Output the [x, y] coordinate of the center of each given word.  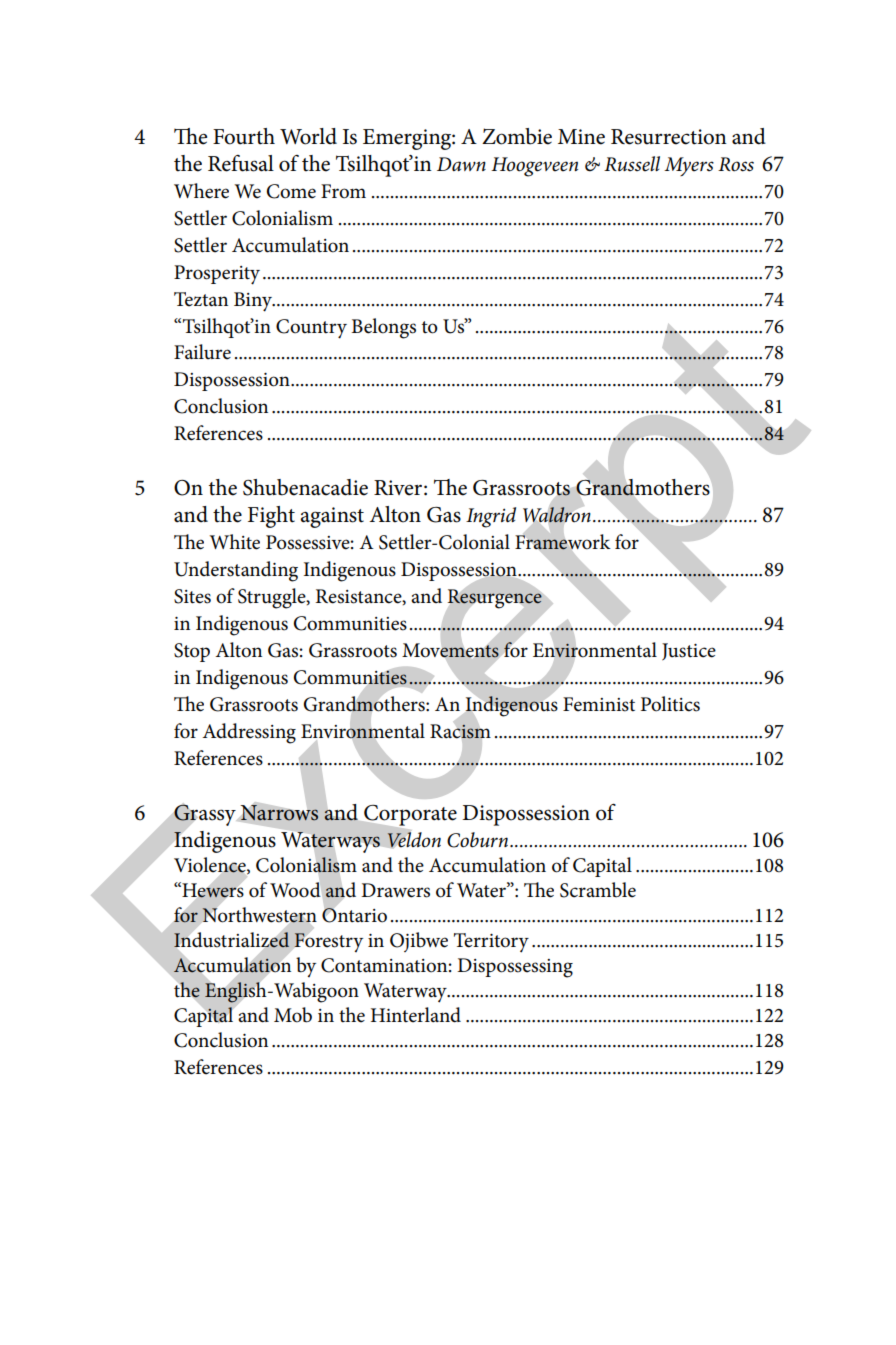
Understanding [236, 571]
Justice [689, 652]
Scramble [598, 890]
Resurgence [495, 598]
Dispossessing [515, 968]
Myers [689, 166]
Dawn [461, 164]
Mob [293, 1015]
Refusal [241, 163]
